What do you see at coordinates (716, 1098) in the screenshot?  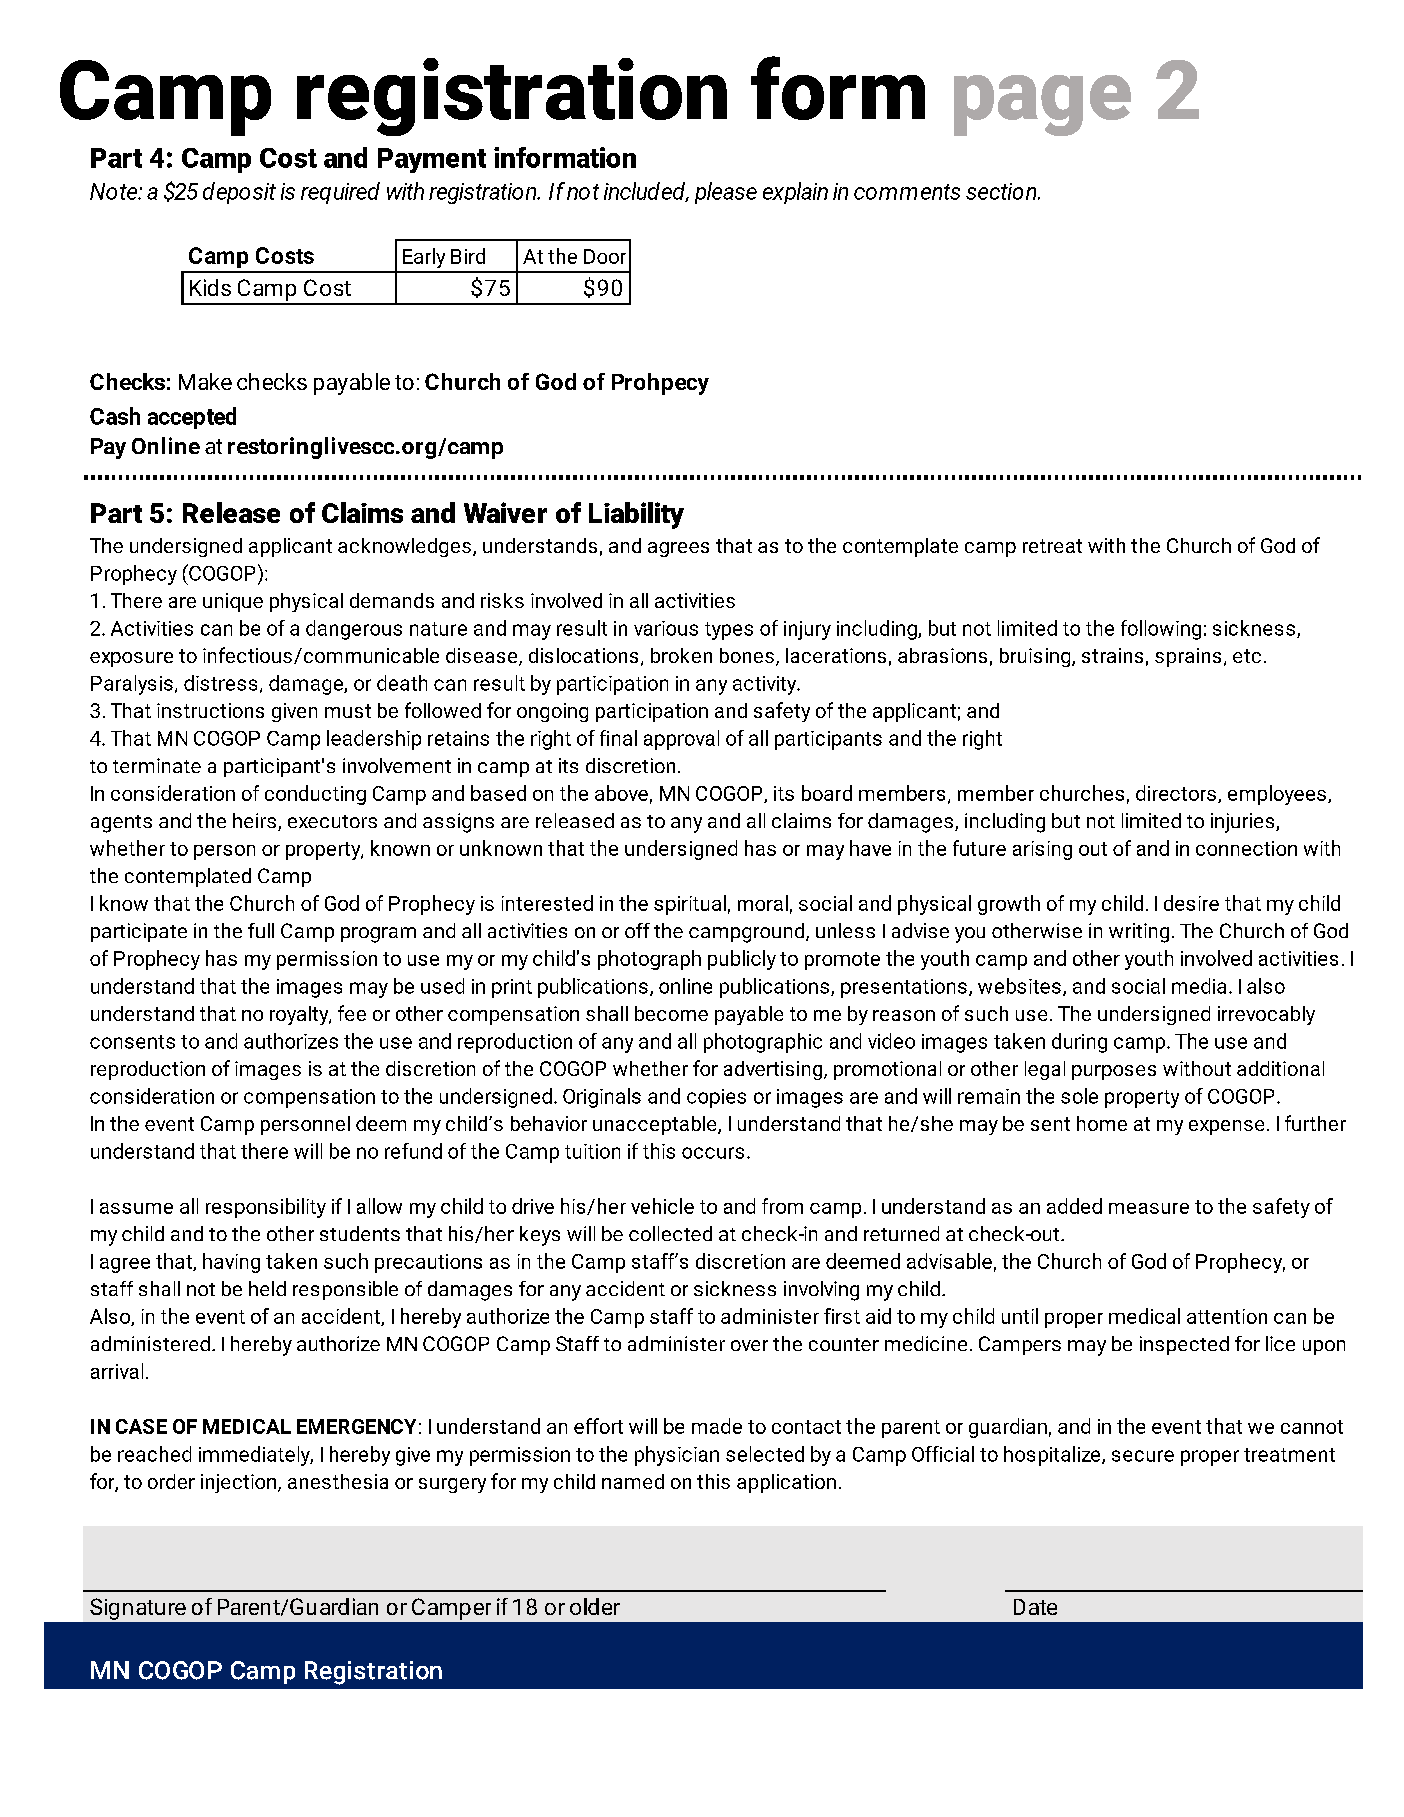 I see `copies` at bounding box center [716, 1098].
